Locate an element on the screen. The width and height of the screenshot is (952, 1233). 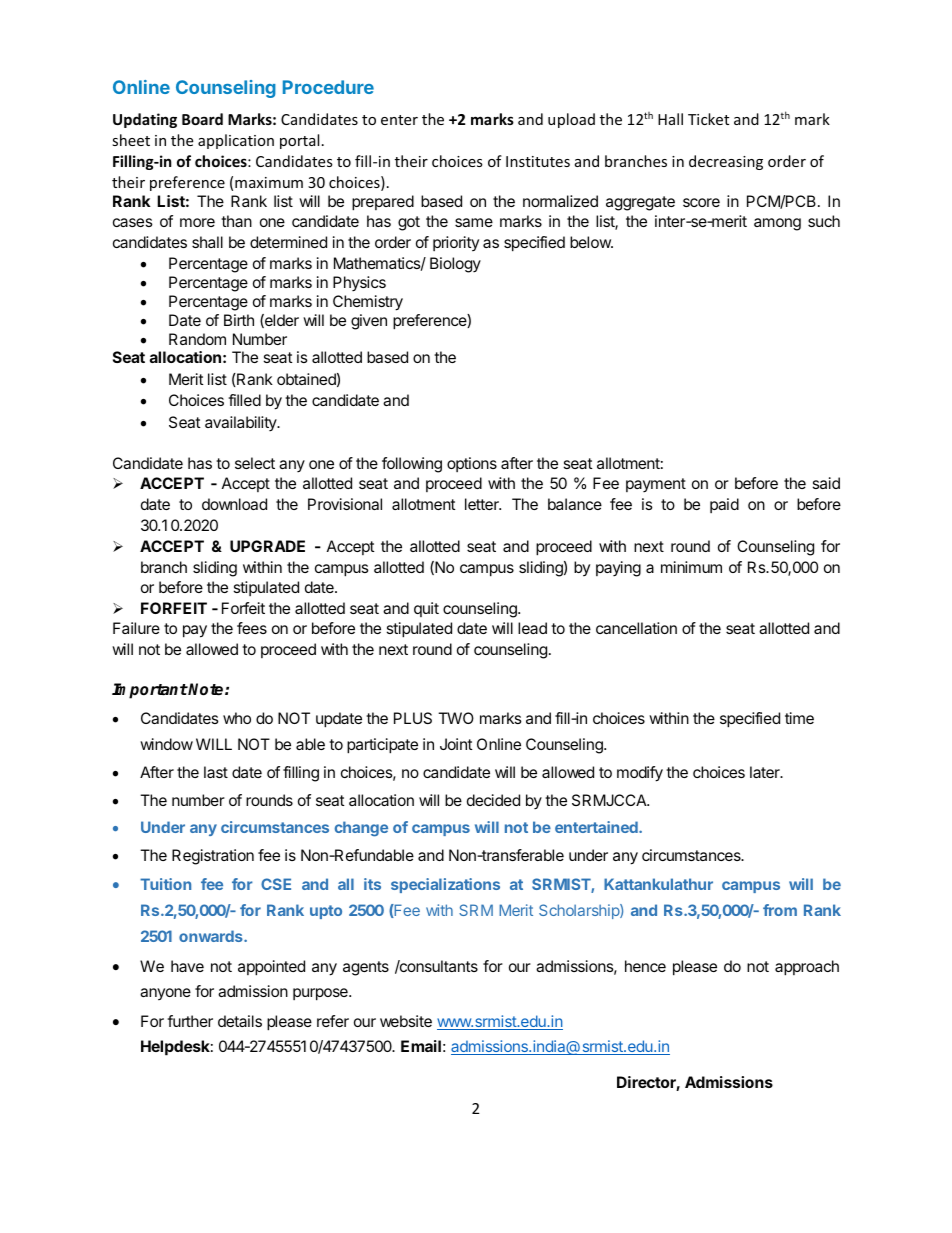
approach is located at coordinates (807, 968).
